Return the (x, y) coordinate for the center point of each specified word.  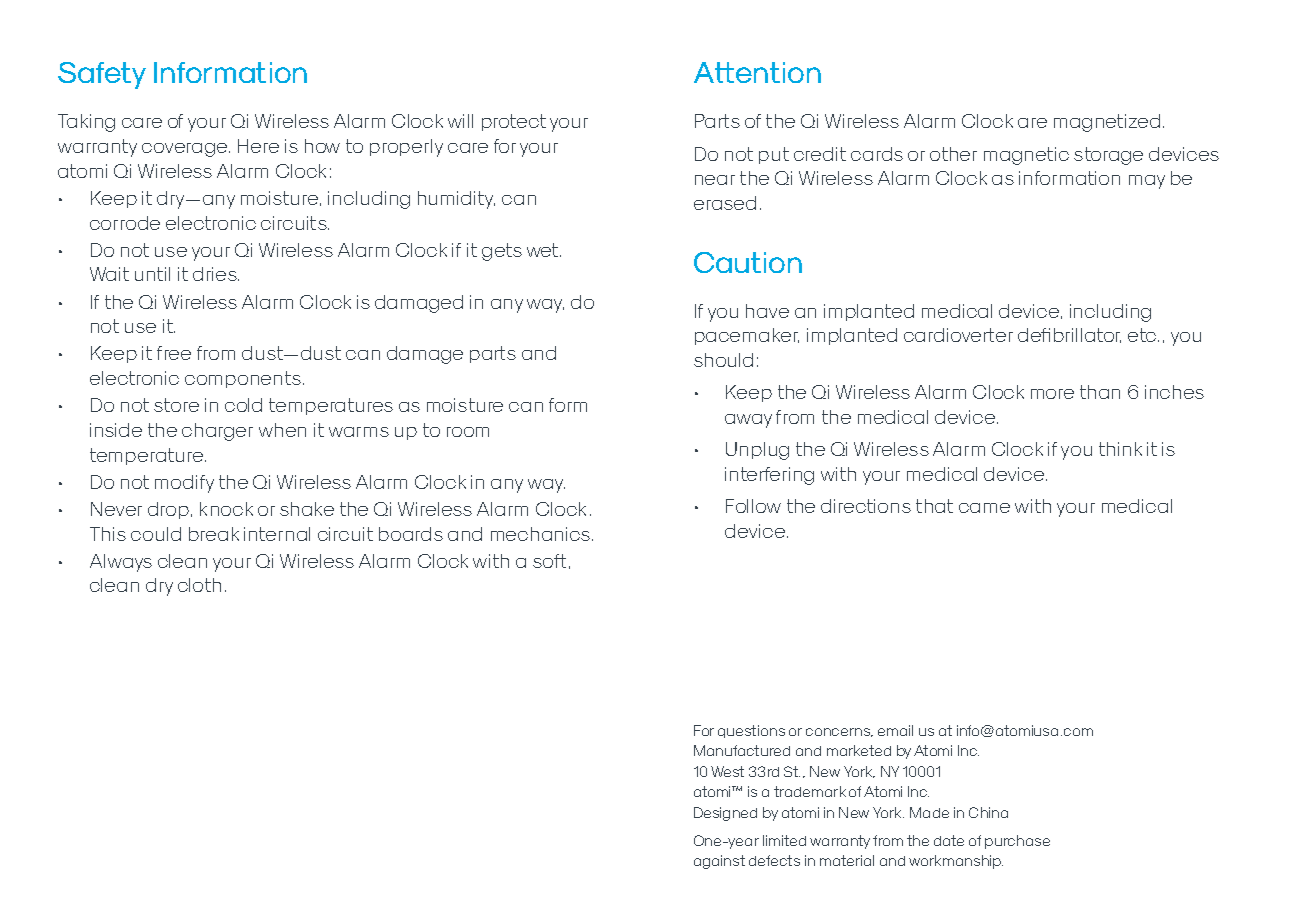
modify (184, 484)
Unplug (757, 451)
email (895, 730)
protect (514, 122)
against (719, 862)
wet (544, 250)
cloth (199, 585)
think (1120, 449)
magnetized (1107, 123)
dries (216, 274)
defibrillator (1069, 335)
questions (751, 731)
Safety (102, 75)
